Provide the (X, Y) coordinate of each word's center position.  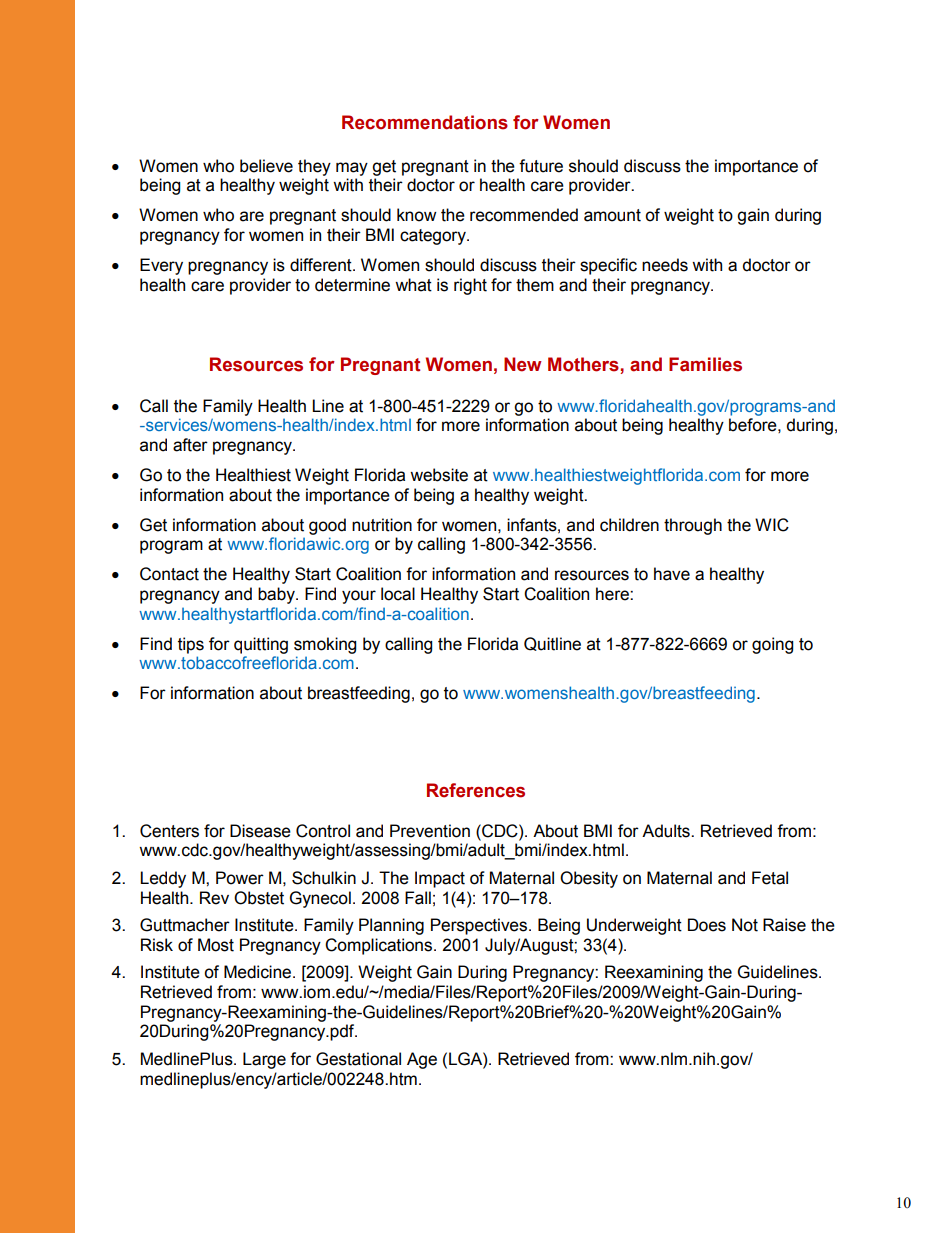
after (190, 445)
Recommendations (425, 122)
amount (612, 215)
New (523, 364)
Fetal (770, 878)
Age (422, 1060)
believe (266, 166)
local (398, 594)
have (672, 574)
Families (705, 364)
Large (264, 1060)
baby (277, 595)
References (476, 790)
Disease (260, 831)
